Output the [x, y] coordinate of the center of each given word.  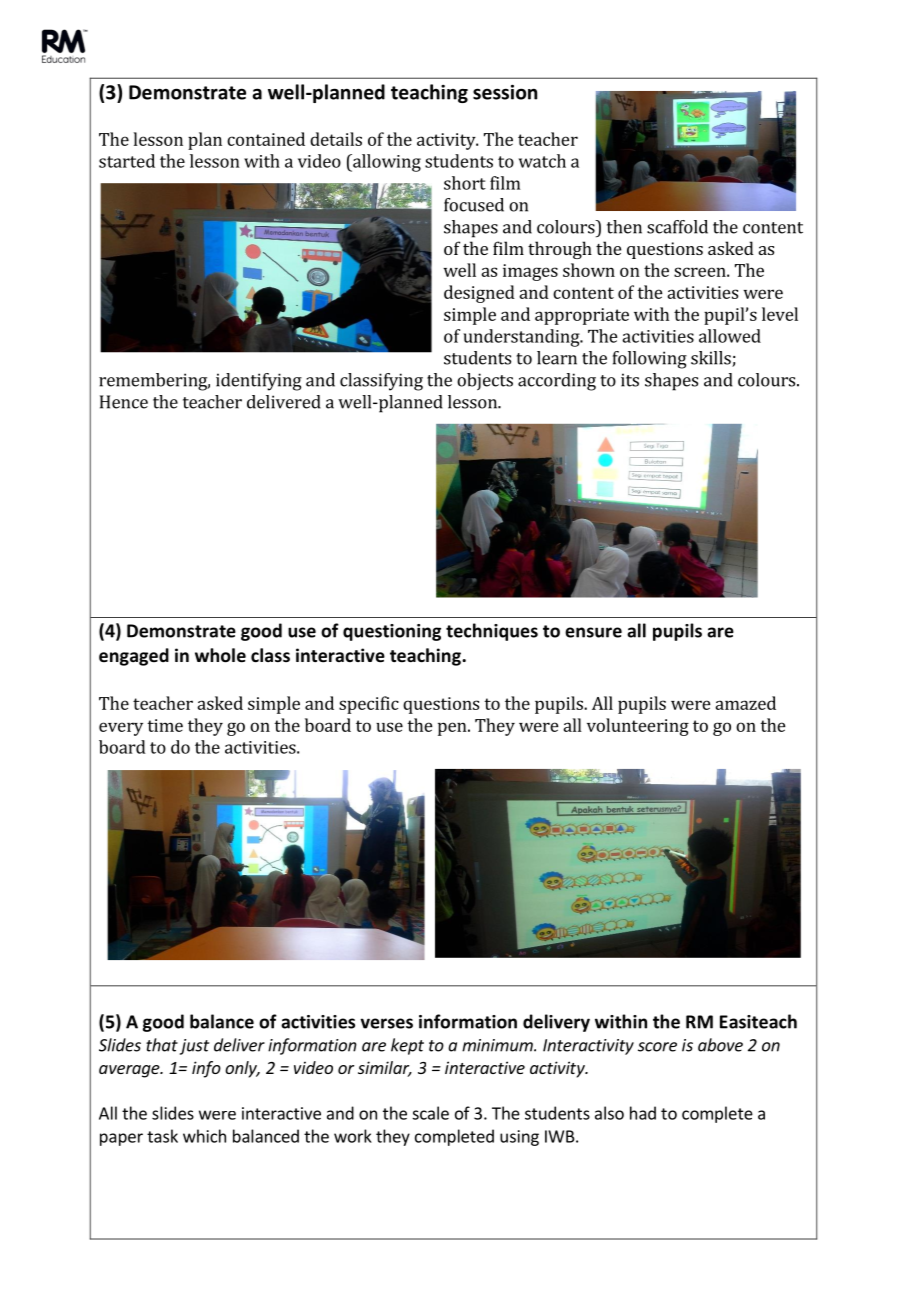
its [630, 380]
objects [485, 381]
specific [369, 705]
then [624, 227]
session [505, 92]
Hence [124, 402]
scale [430, 1113]
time [165, 725]
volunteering [638, 727]
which [204, 1136]
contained [266, 139]
